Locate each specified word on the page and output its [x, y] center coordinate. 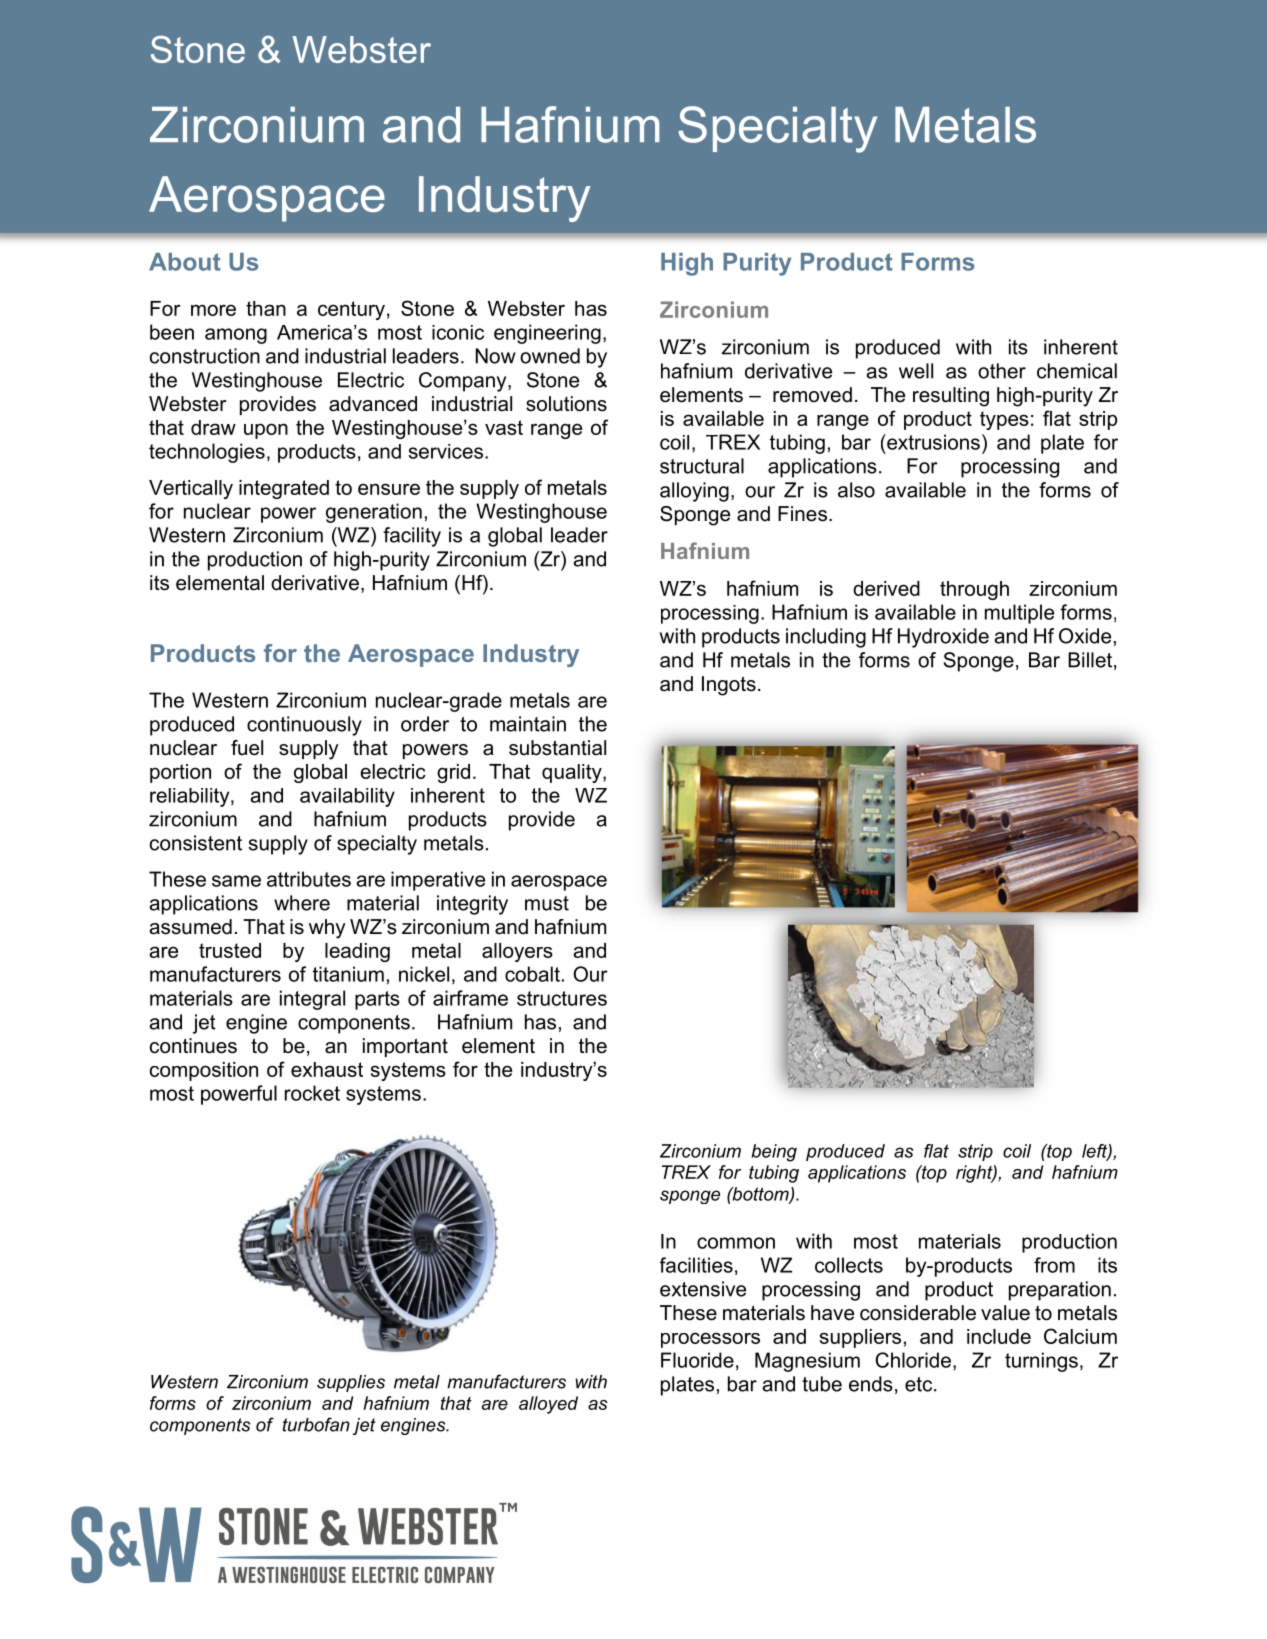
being [774, 1153]
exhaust [327, 1069]
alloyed [548, 1405]
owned [550, 356]
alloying [694, 492]
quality [573, 773]
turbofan [316, 1424]
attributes [309, 879]
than [266, 308]
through [974, 590]
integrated [284, 489]
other [1002, 371]
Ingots [729, 686]
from [1054, 1265]
